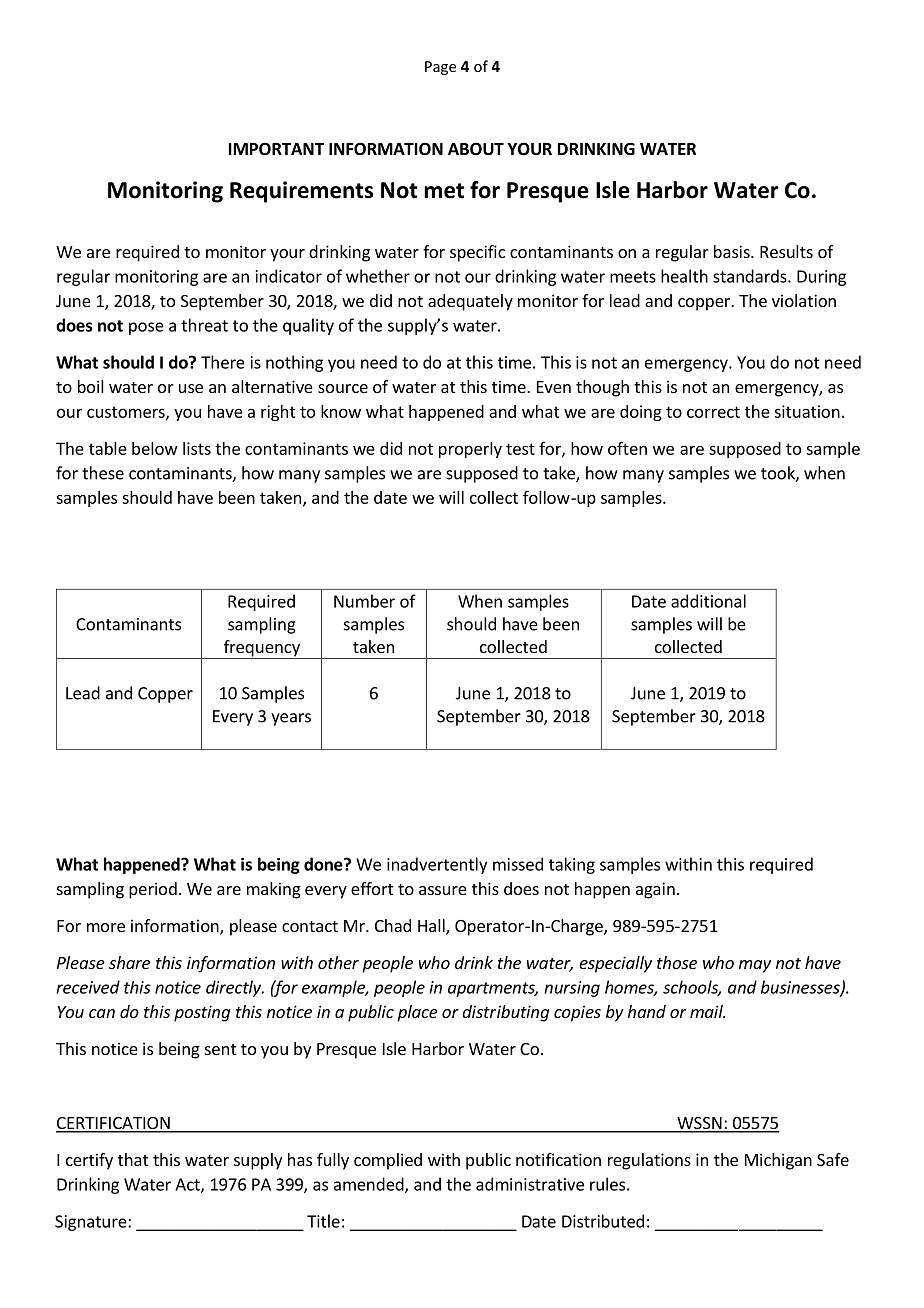 This screenshot has width=924, height=1308. I want to click on again, so click(655, 890).
